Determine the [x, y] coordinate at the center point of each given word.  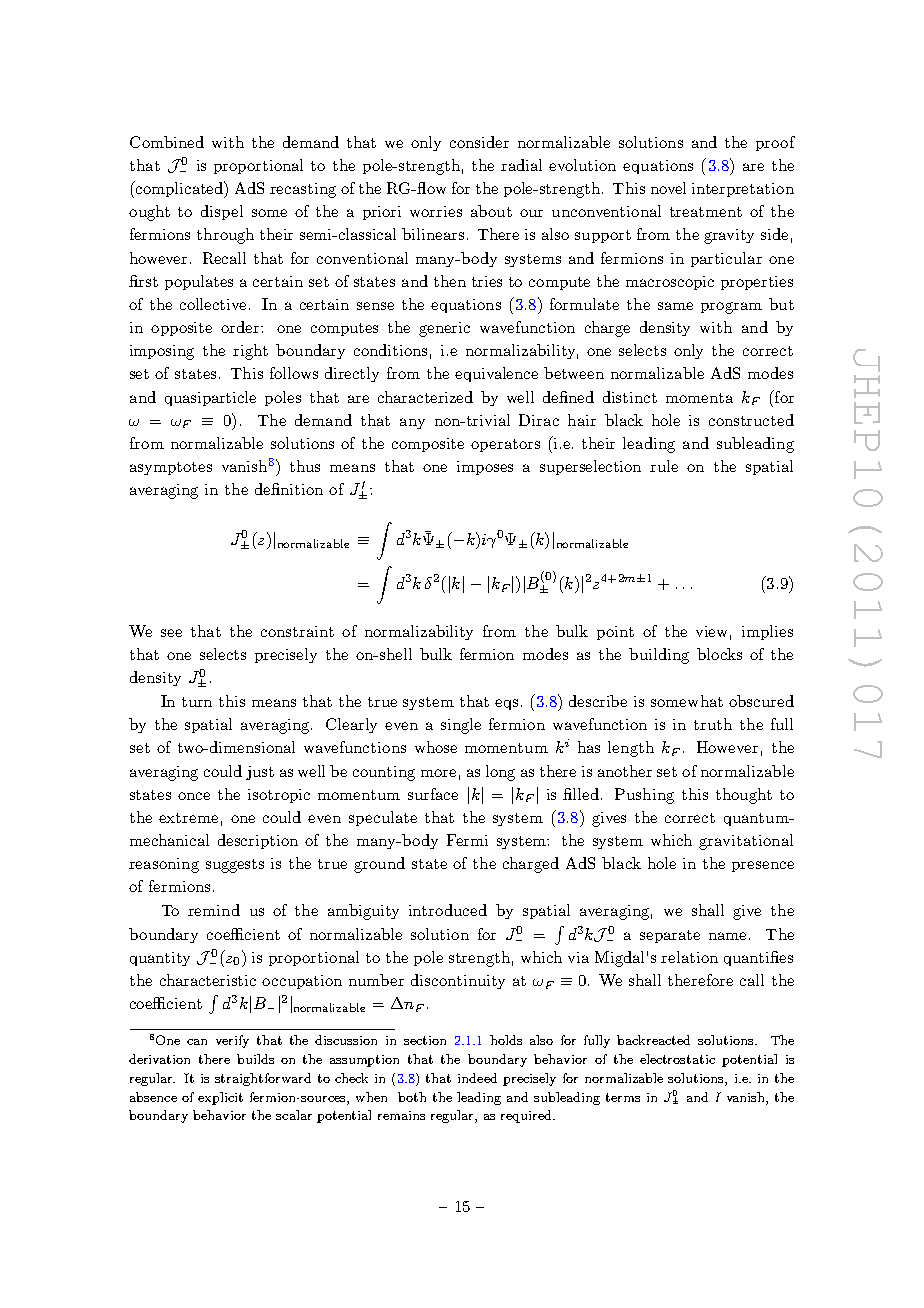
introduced [448, 910]
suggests [235, 866]
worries [436, 211]
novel [668, 188]
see [171, 633]
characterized [425, 397]
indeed [477, 1078]
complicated [180, 189]
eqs [506, 704]
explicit [220, 1098]
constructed [751, 420]
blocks [719, 654]
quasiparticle [210, 398]
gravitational [746, 842]
